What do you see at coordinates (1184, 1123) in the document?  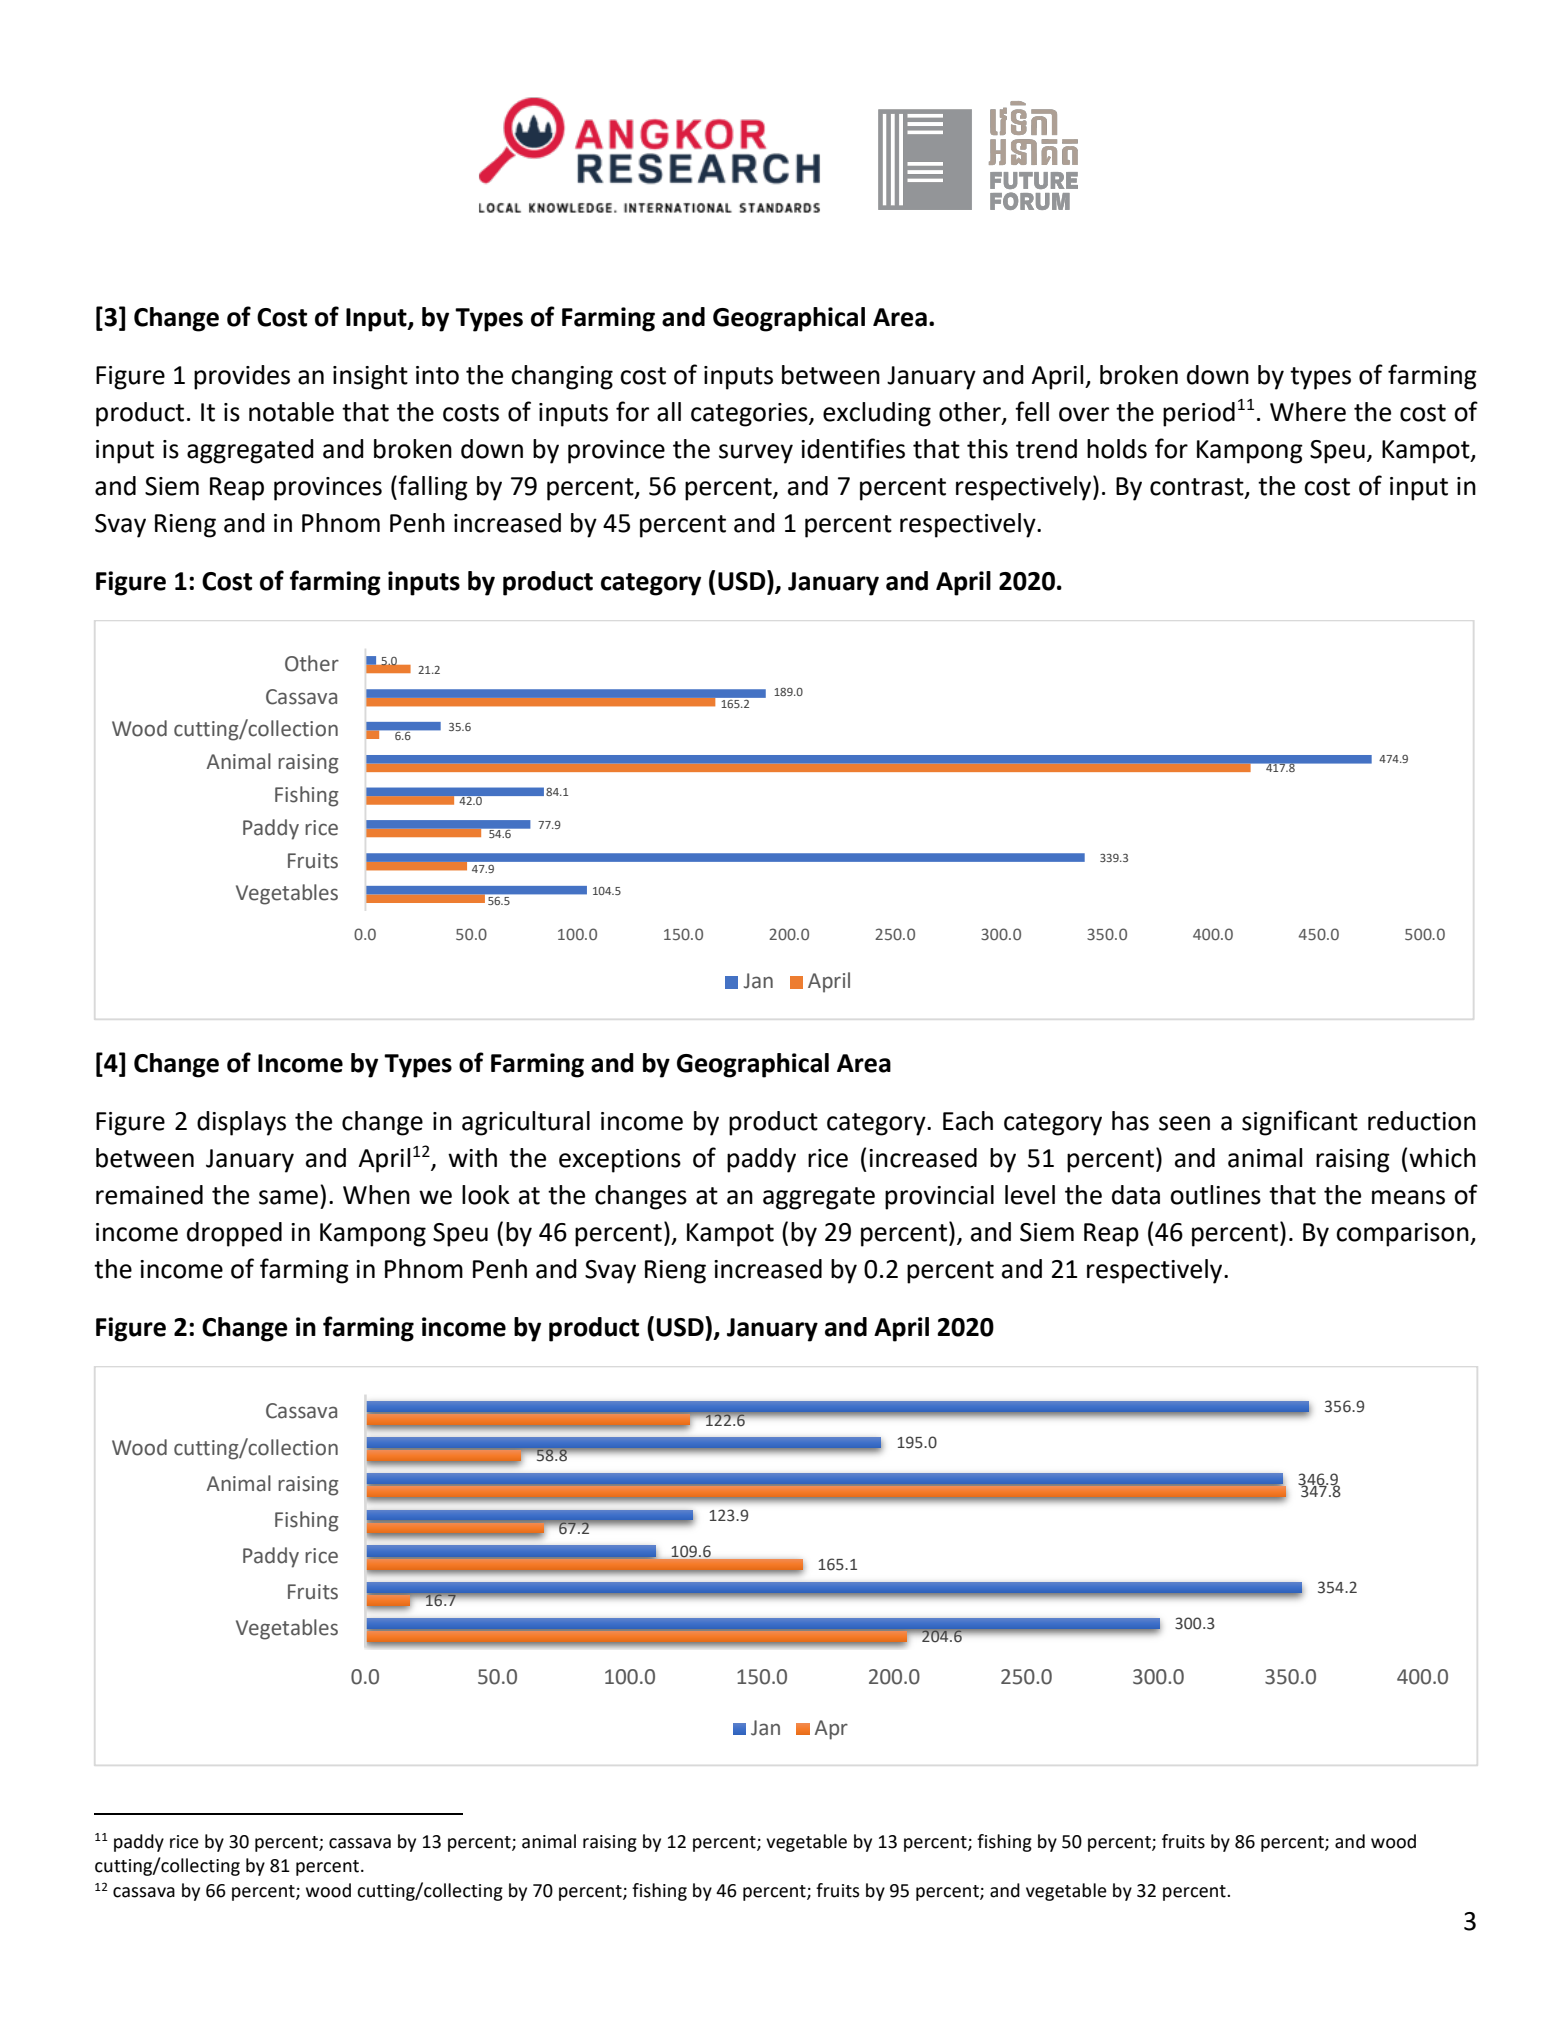 I see `seen` at bounding box center [1184, 1123].
